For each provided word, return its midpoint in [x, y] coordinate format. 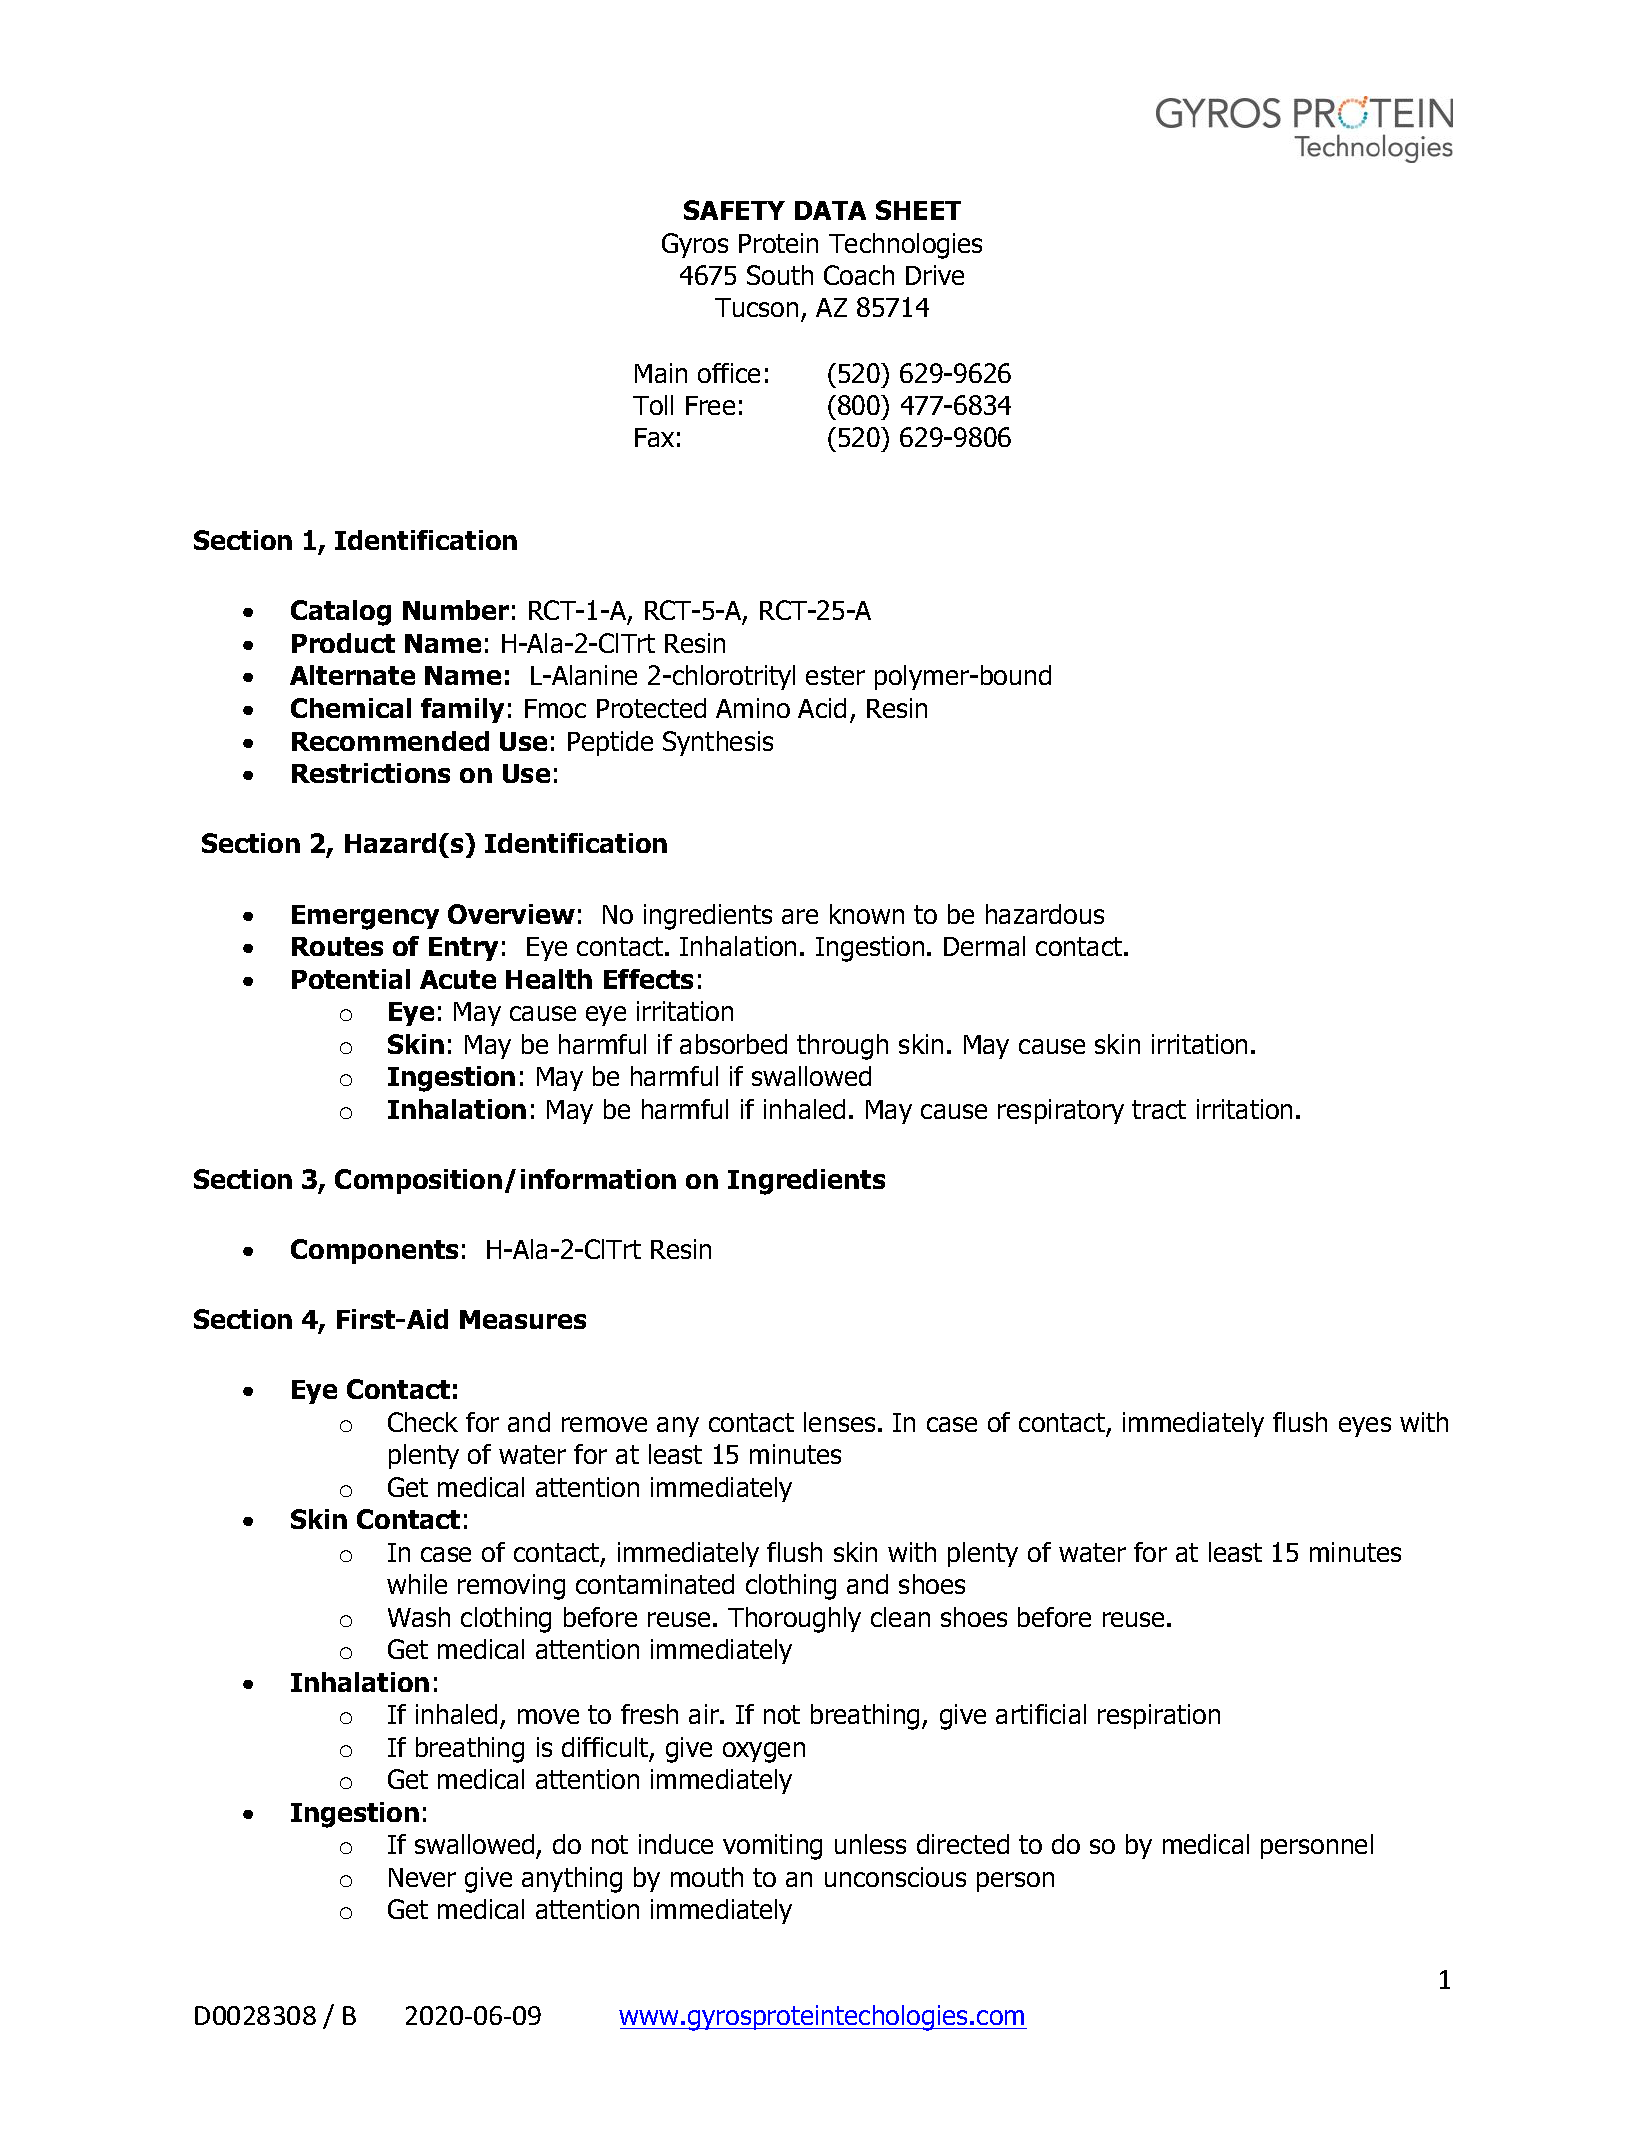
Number [456, 610]
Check [423, 1422]
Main [661, 373]
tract [1159, 1109]
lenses [839, 1422]
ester [835, 675]
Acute [458, 979]
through [842, 1047]
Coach [859, 275]
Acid [822, 708]
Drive [935, 275]
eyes [1365, 1427]
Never [422, 1877]
